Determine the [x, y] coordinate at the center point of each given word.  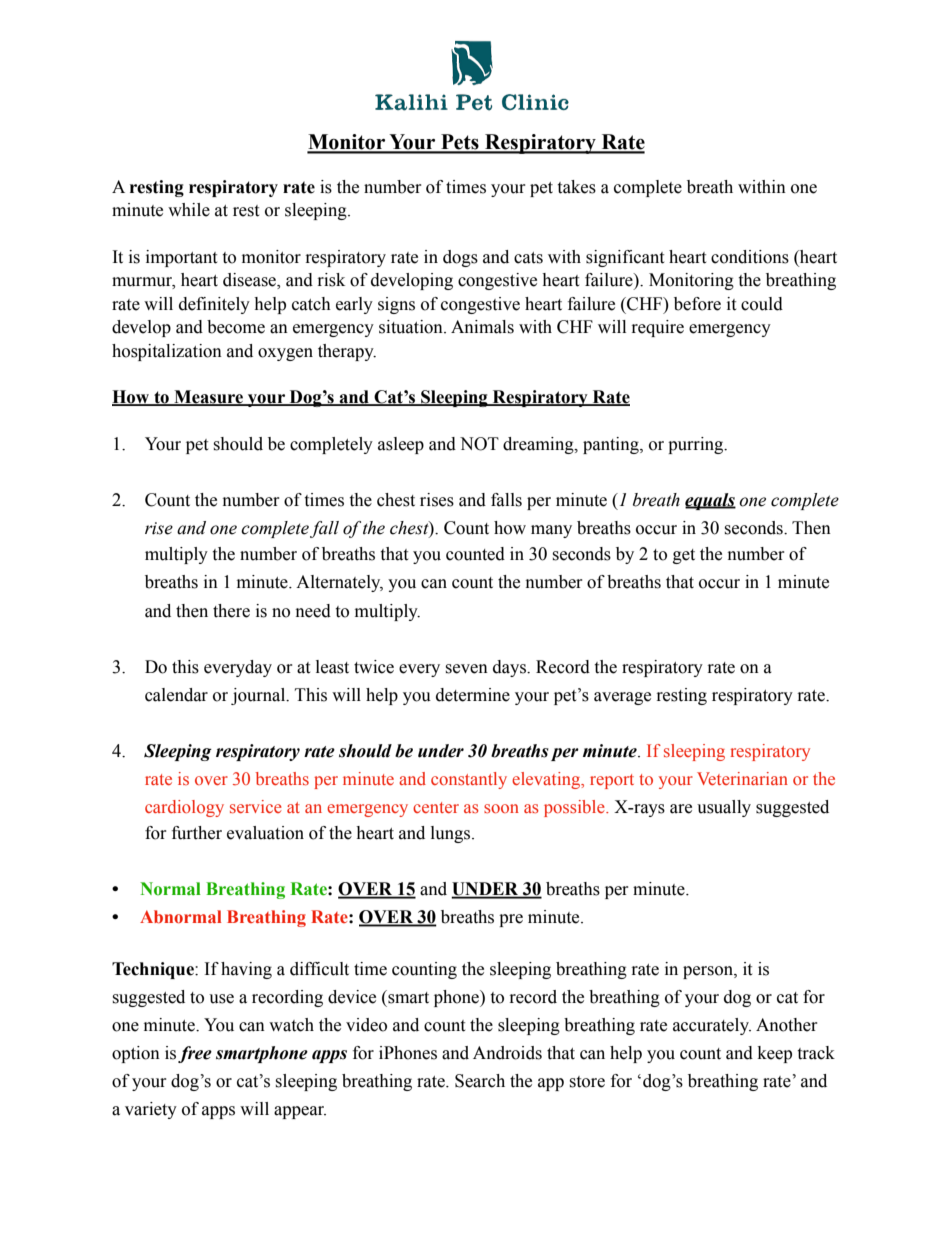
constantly [469, 780]
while [189, 210]
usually [724, 808]
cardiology [184, 808]
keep [775, 1054]
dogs [460, 258]
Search [480, 1081]
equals [710, 501]
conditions [750, 257]
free [195, 1054]
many [551, 531]
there [231, 611]
